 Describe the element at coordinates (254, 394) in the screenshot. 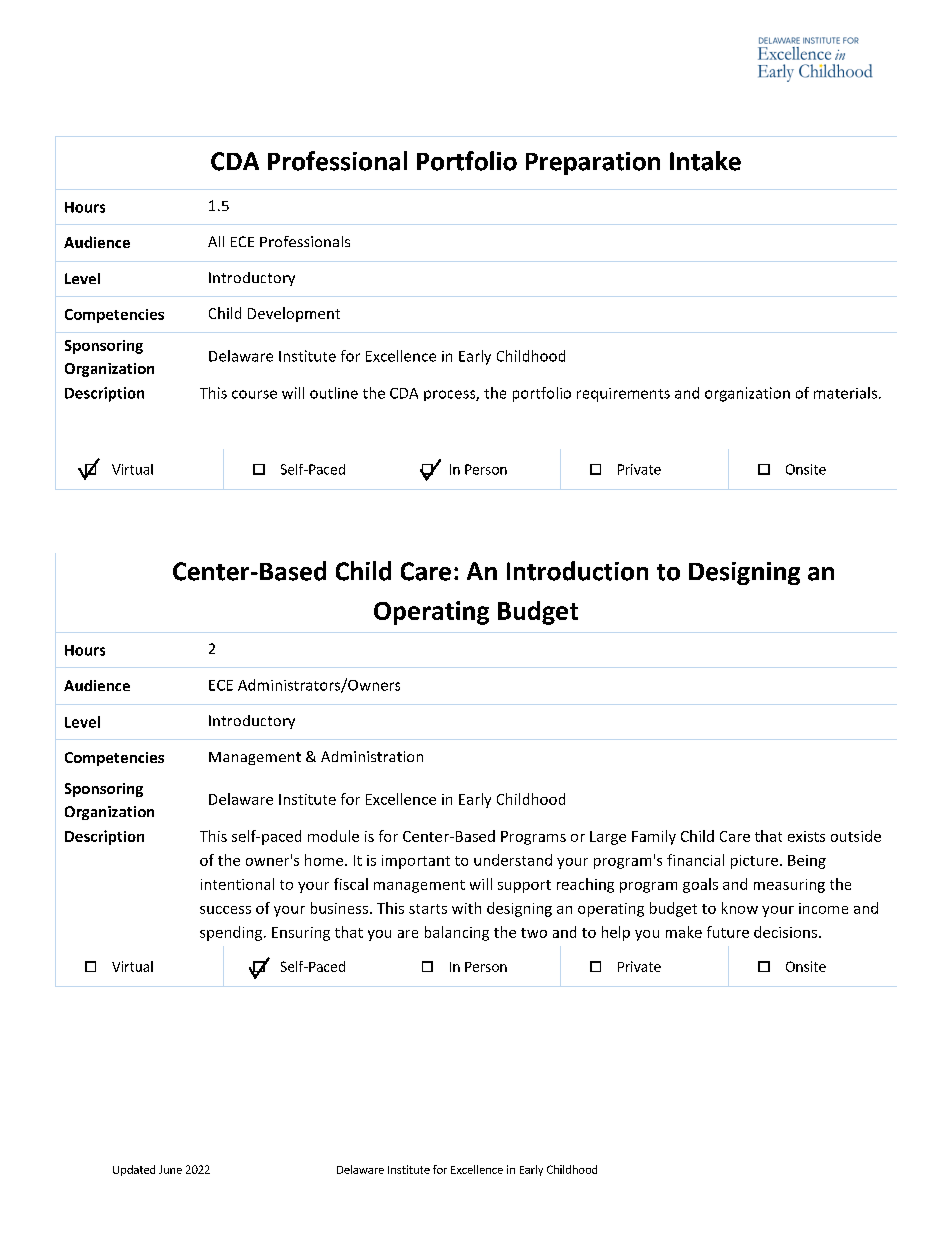

I see `course` at that location.
